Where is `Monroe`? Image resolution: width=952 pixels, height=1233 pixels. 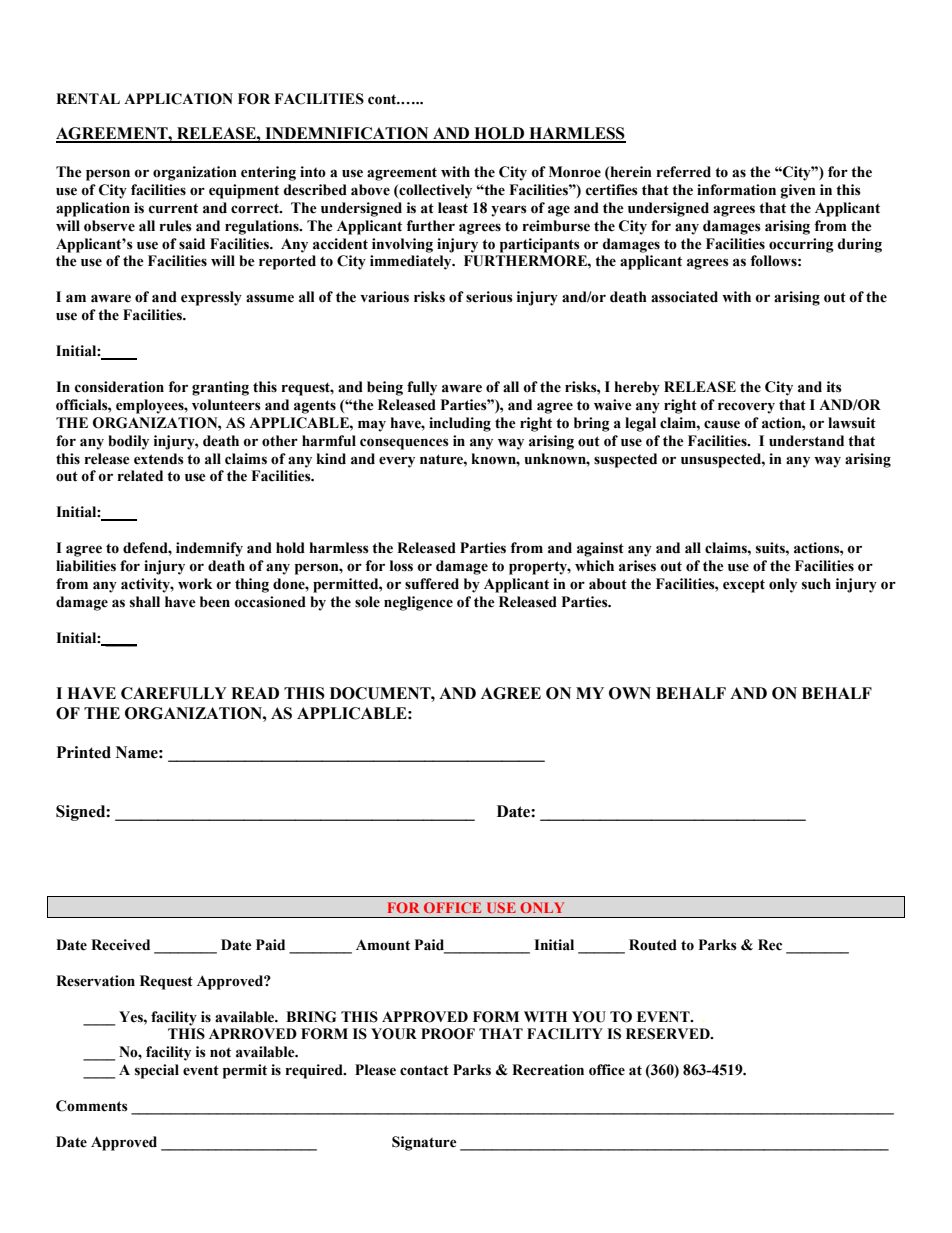 Monroe is located at coordinates (575, 172).
